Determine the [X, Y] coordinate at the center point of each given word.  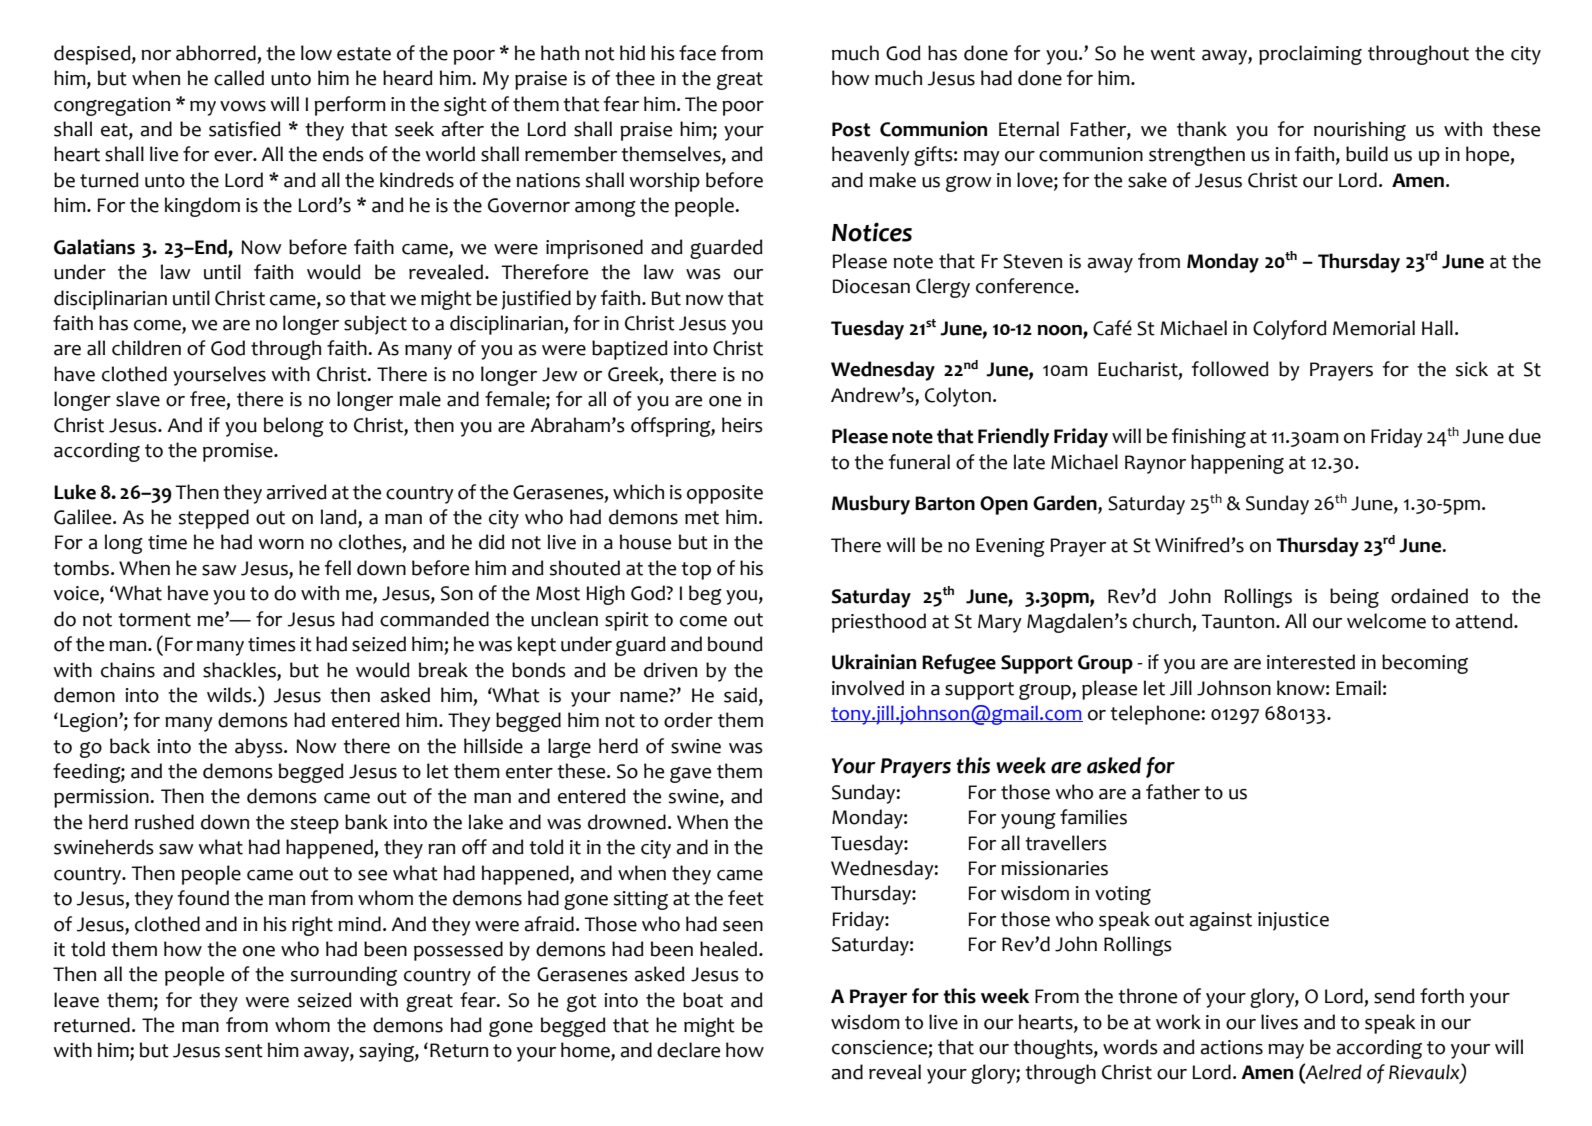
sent [244, 1051]
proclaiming [1310, 55]
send [1394, 996]
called [239, 78]
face [697, 53]
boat [703, 1000]
